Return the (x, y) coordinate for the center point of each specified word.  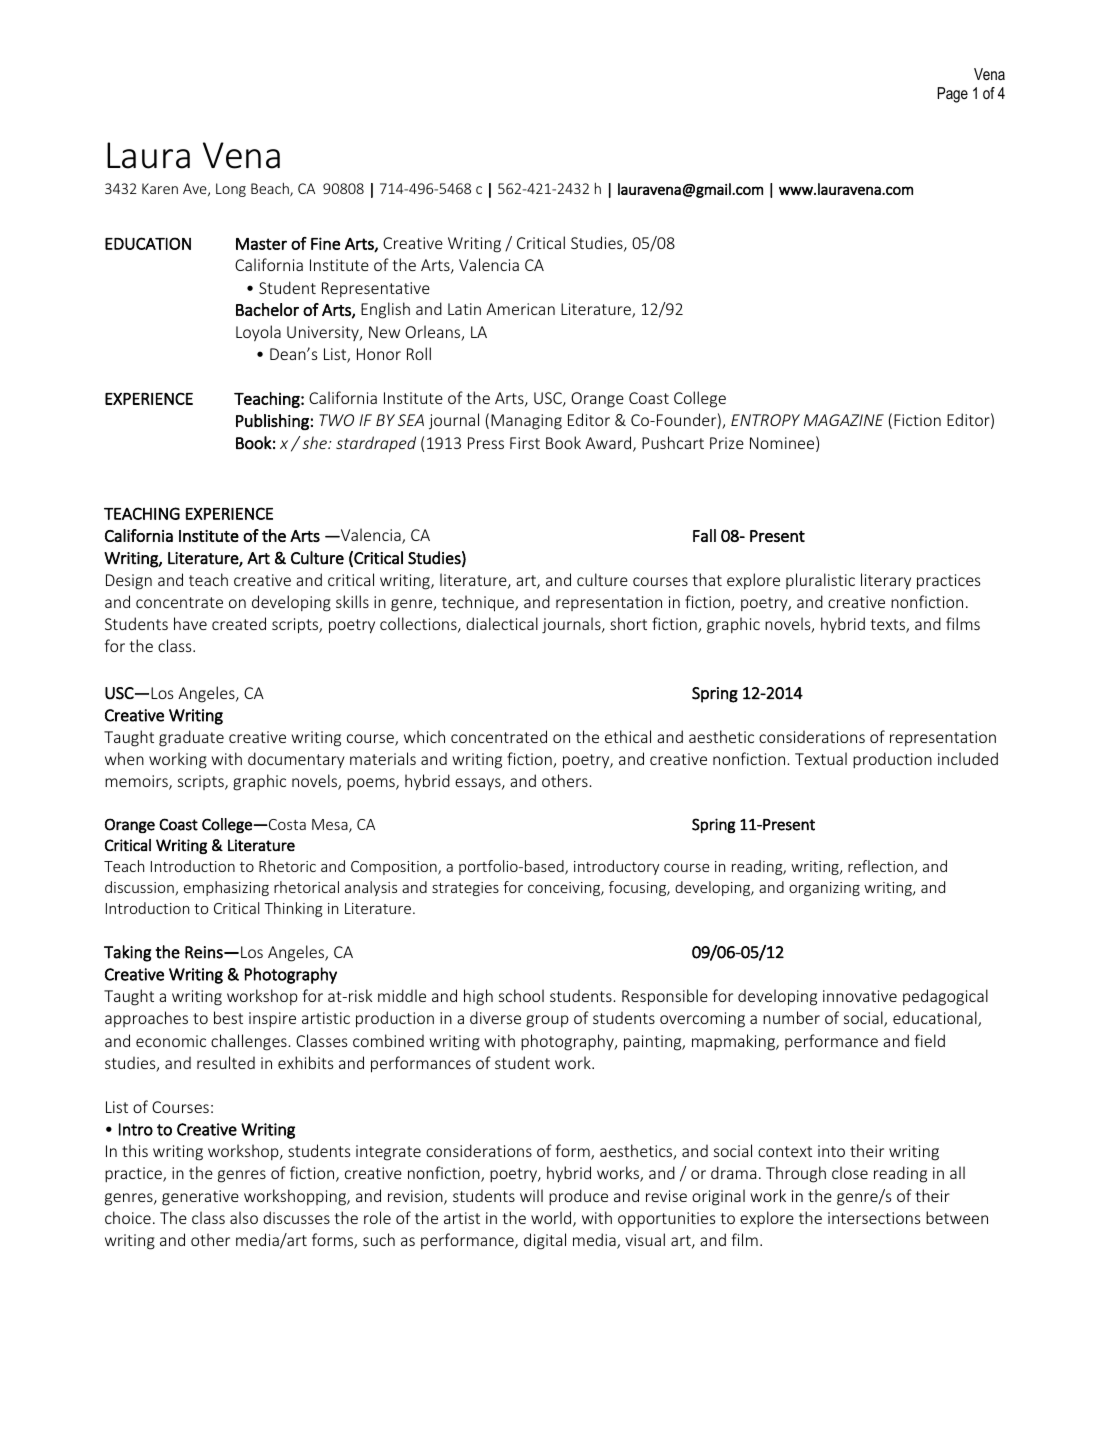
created (239, 623)
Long (231, 190)
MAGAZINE (844, 420)
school (521, 995)
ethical (628, 736)
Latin (464, 309)
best (228, 1017)
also (244, 1217)
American (520, 309)
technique (479, 603)
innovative (860, 996)
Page (952, 95)
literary (886, 581)
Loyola (258, 333)
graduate (191, 738)
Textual (821, 758)
